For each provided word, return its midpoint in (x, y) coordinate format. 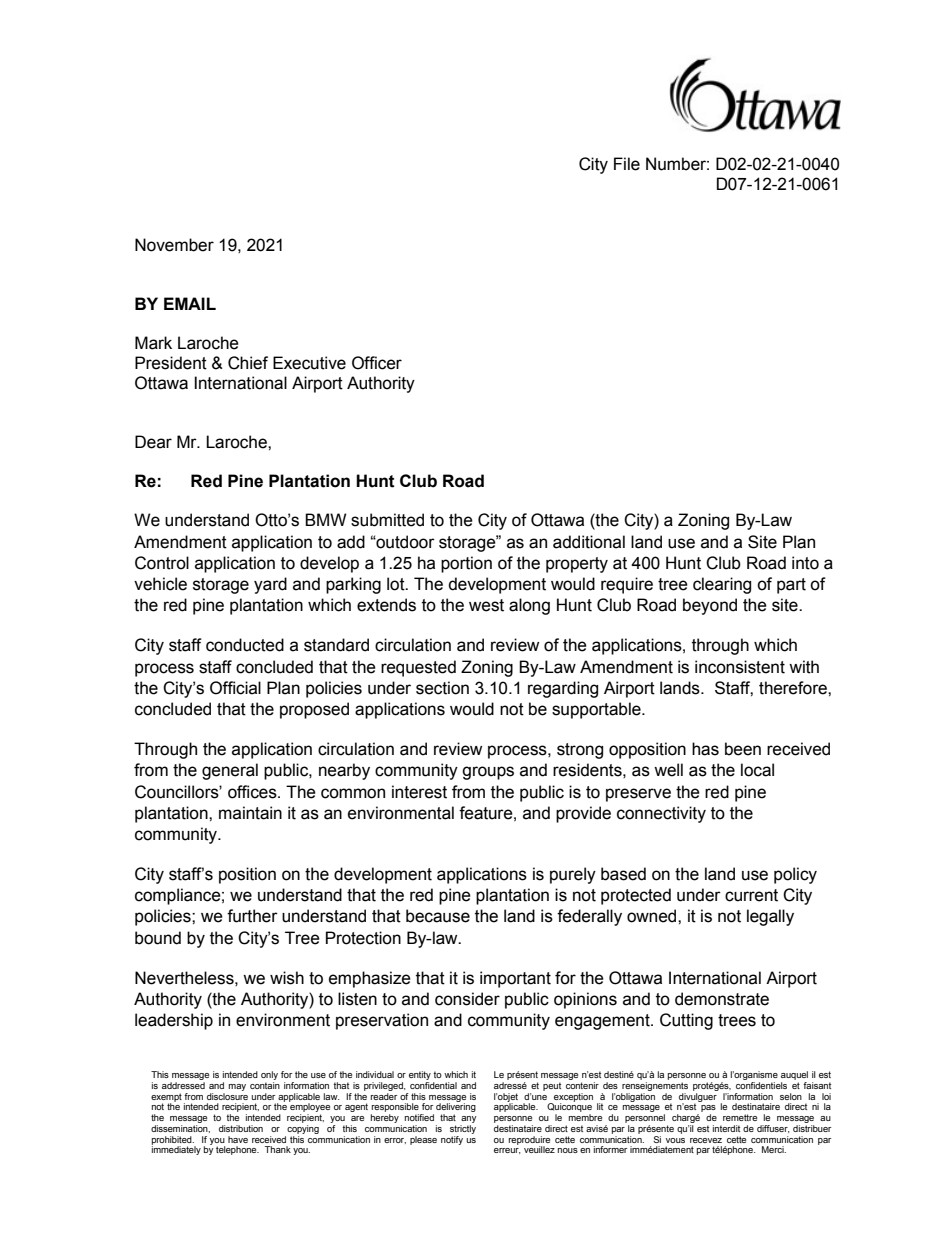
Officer (377, 363)
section (442, 688)
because (438, 916)
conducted (245, 645)
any (469, 1119)
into (805, 563)
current (751, 895)
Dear (153, 442)
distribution (241, 1128)
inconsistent (740, 667)
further (252, 916)
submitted (387, 520)
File (627, 164)
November (174, 245)
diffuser (773, 1129)
